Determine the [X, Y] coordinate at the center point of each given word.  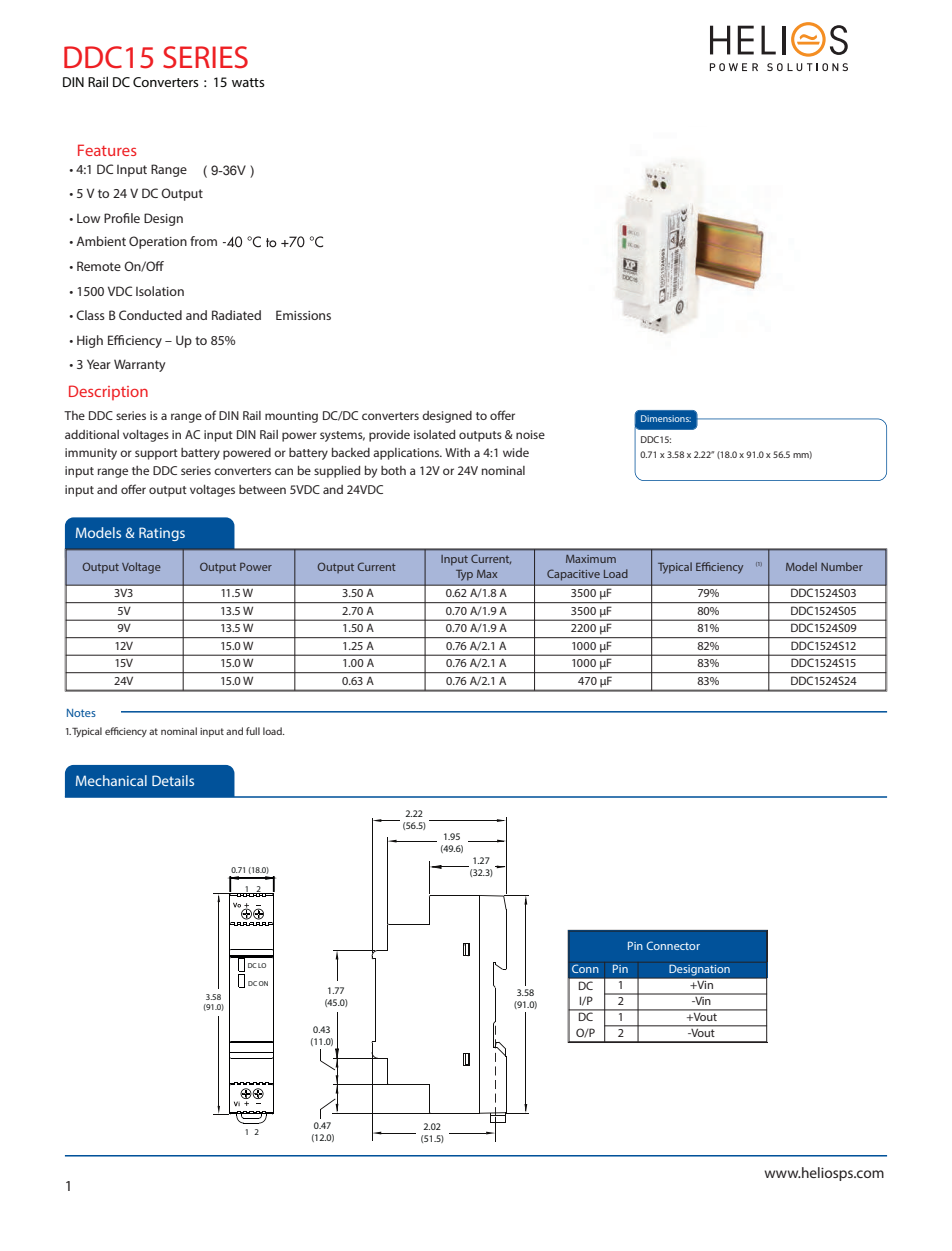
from [203, 241]
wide [516, 452]
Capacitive [573, 575]
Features [107, 150]
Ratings [162, 534]
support [156, 454]
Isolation [160, 291]
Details [173, 780]
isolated [434, 434]
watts [248, 82]
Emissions [303, 315]
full [253, 731]
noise [530, 434]
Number [842, 566]
